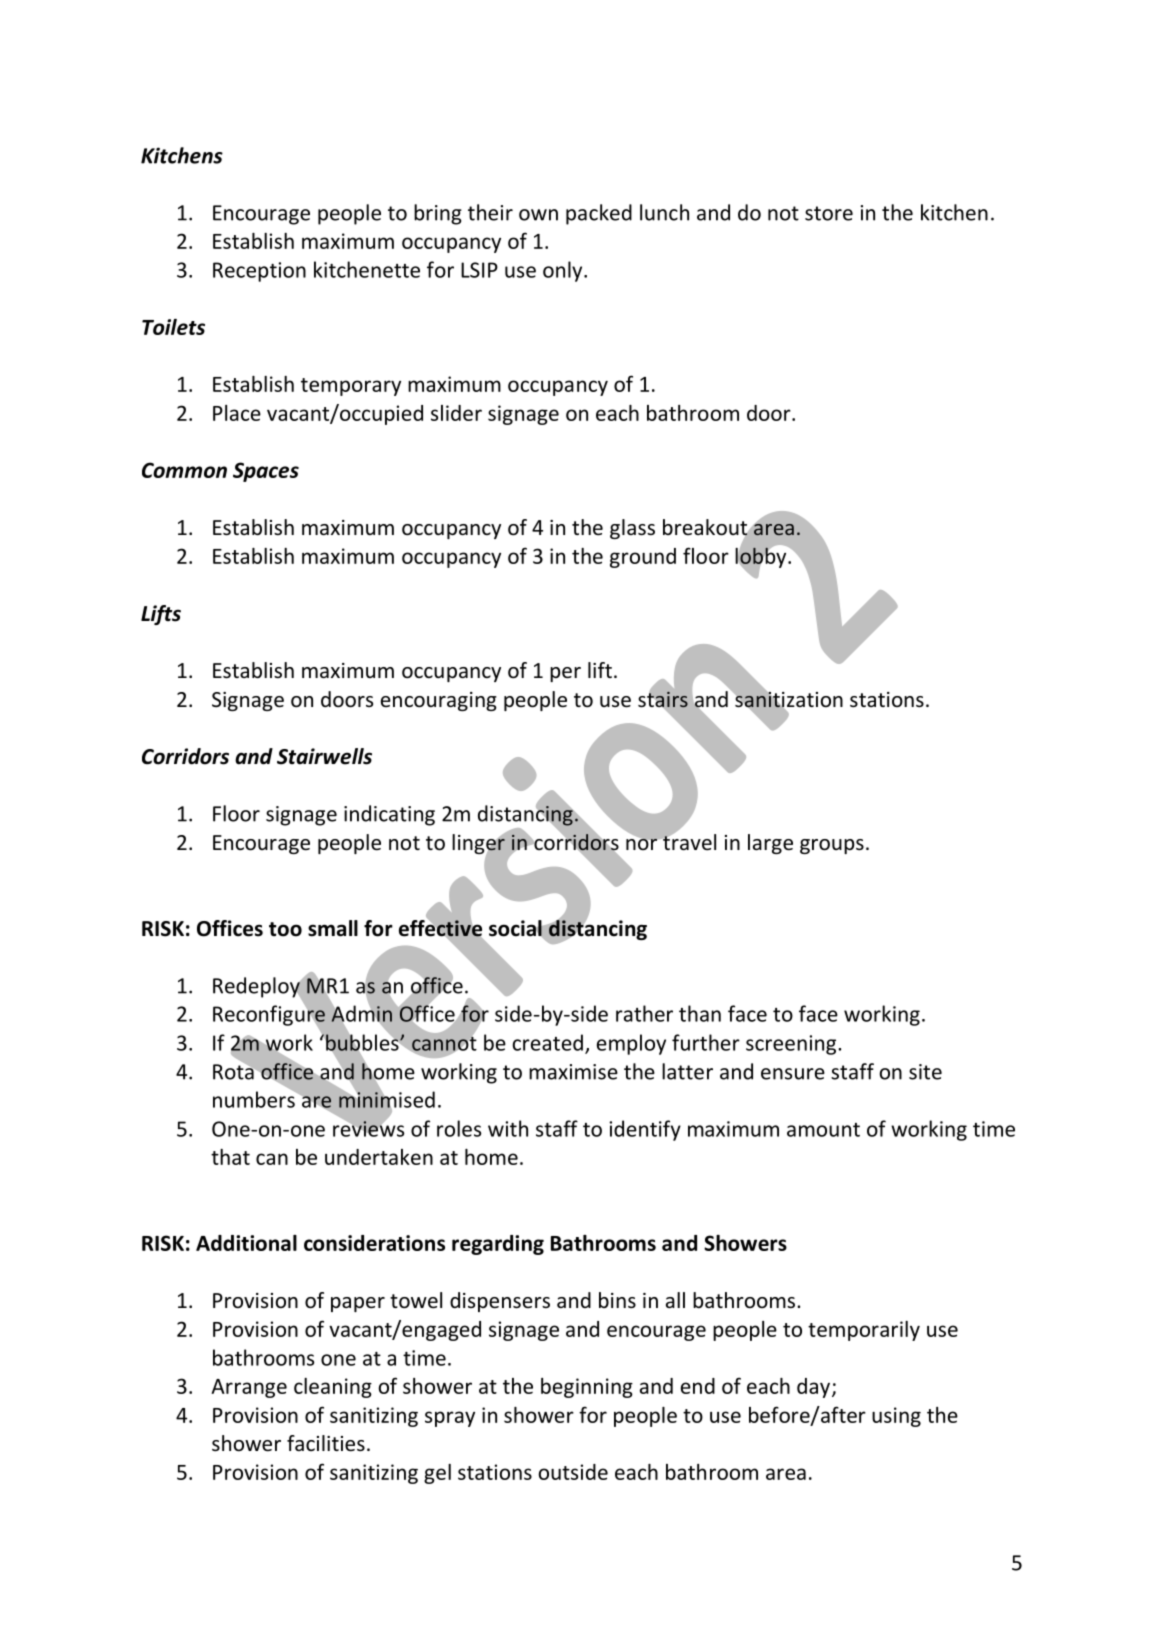  What do you see at coordinates (249, 1388) in the image?
I see `Arrange` at bounding box center [249, 1388].
